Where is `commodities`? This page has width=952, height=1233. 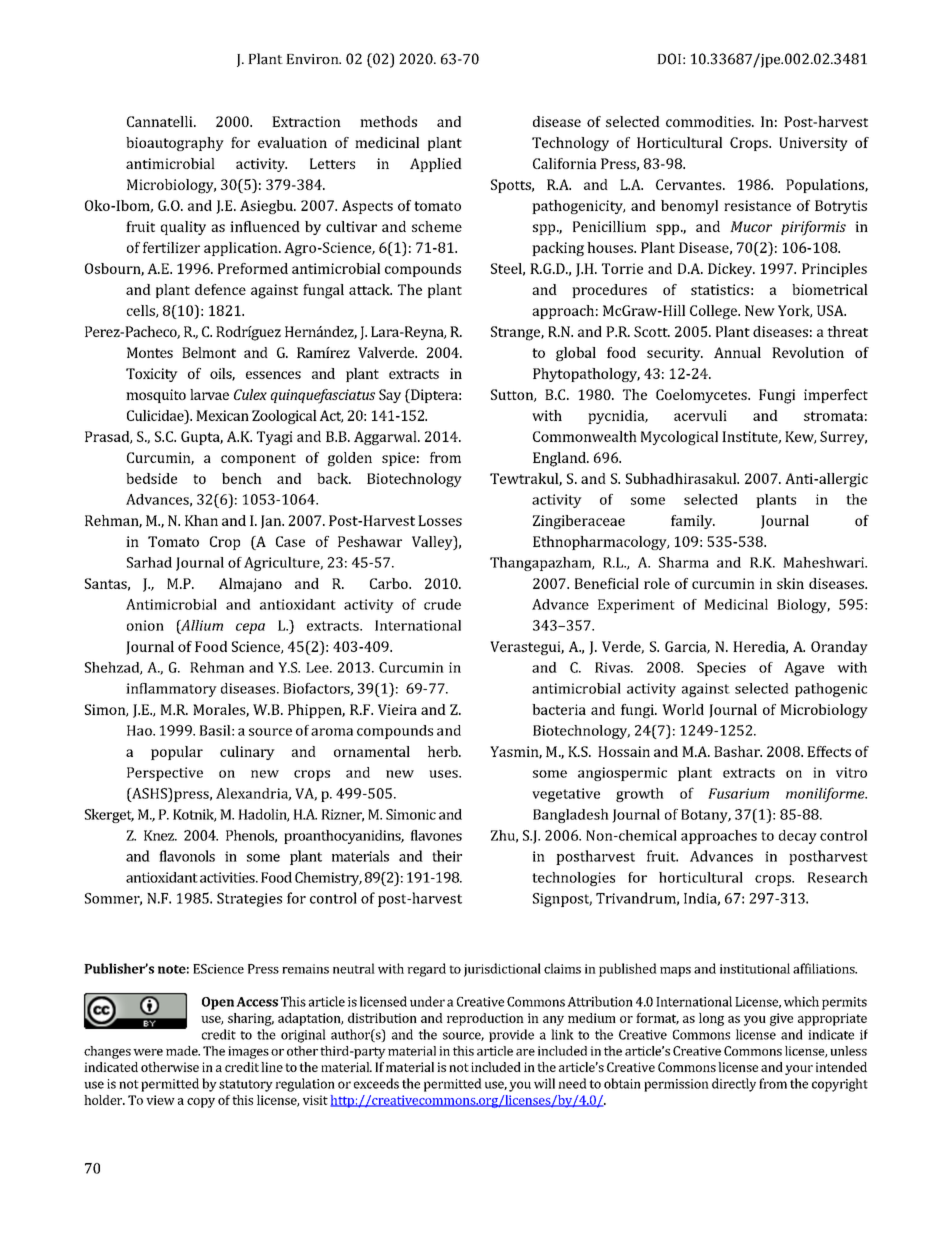
commodities is located at coordinates (709, 121).
